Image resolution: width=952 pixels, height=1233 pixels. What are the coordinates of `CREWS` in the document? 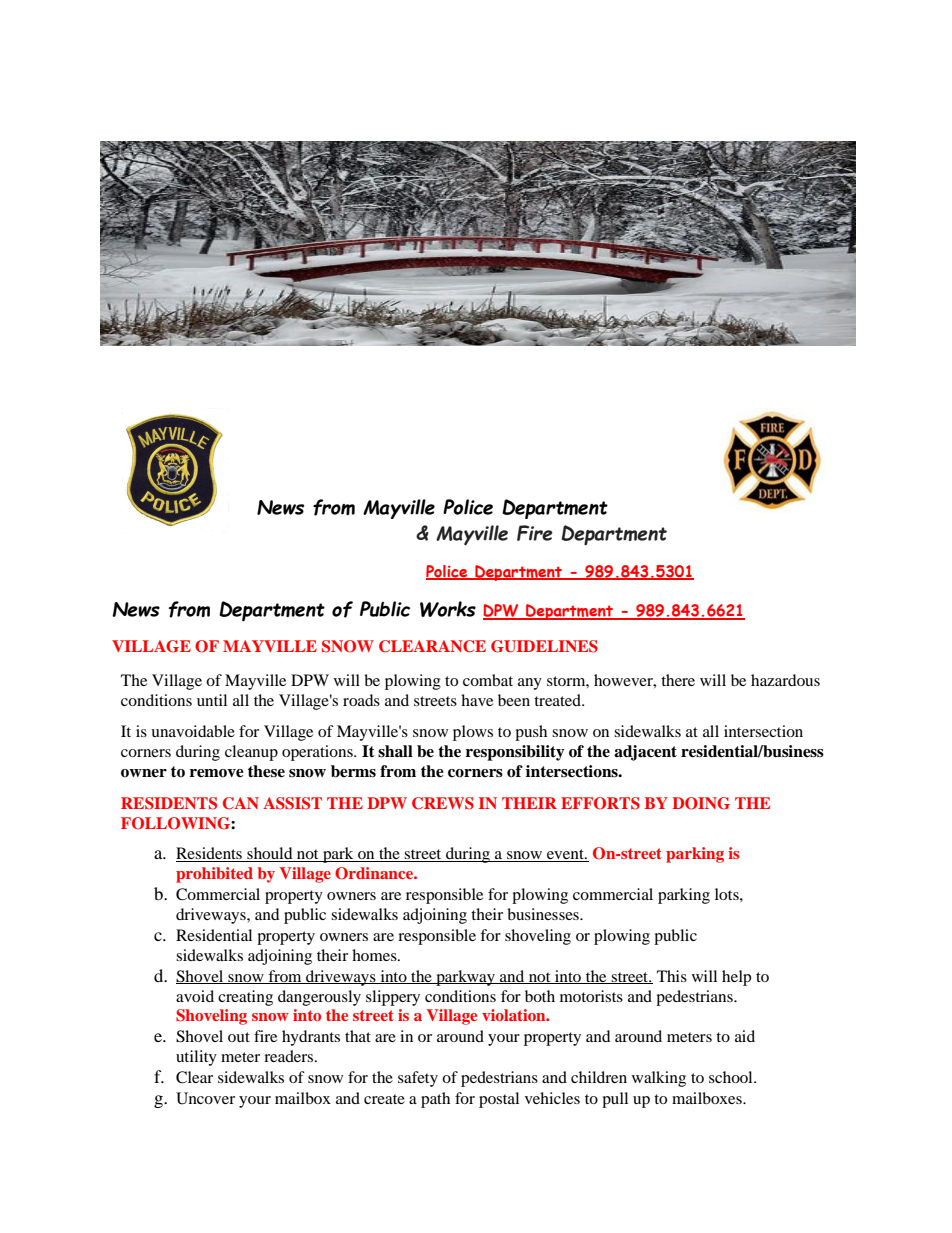 It's located at (443, 803).
